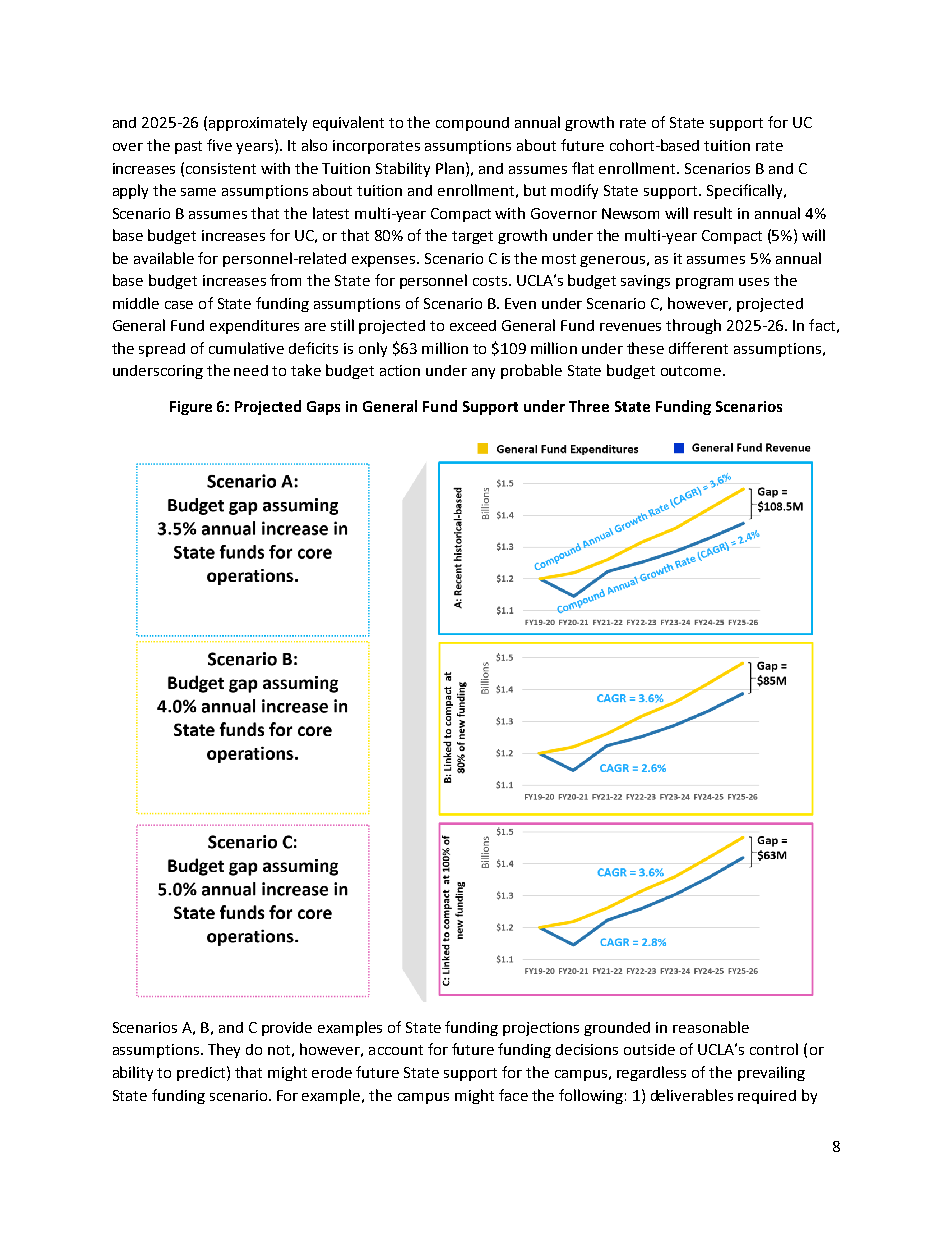 Image resolution: width=952 pixels, height=1233 pixels. I want to click on five, so click(219, 145).
